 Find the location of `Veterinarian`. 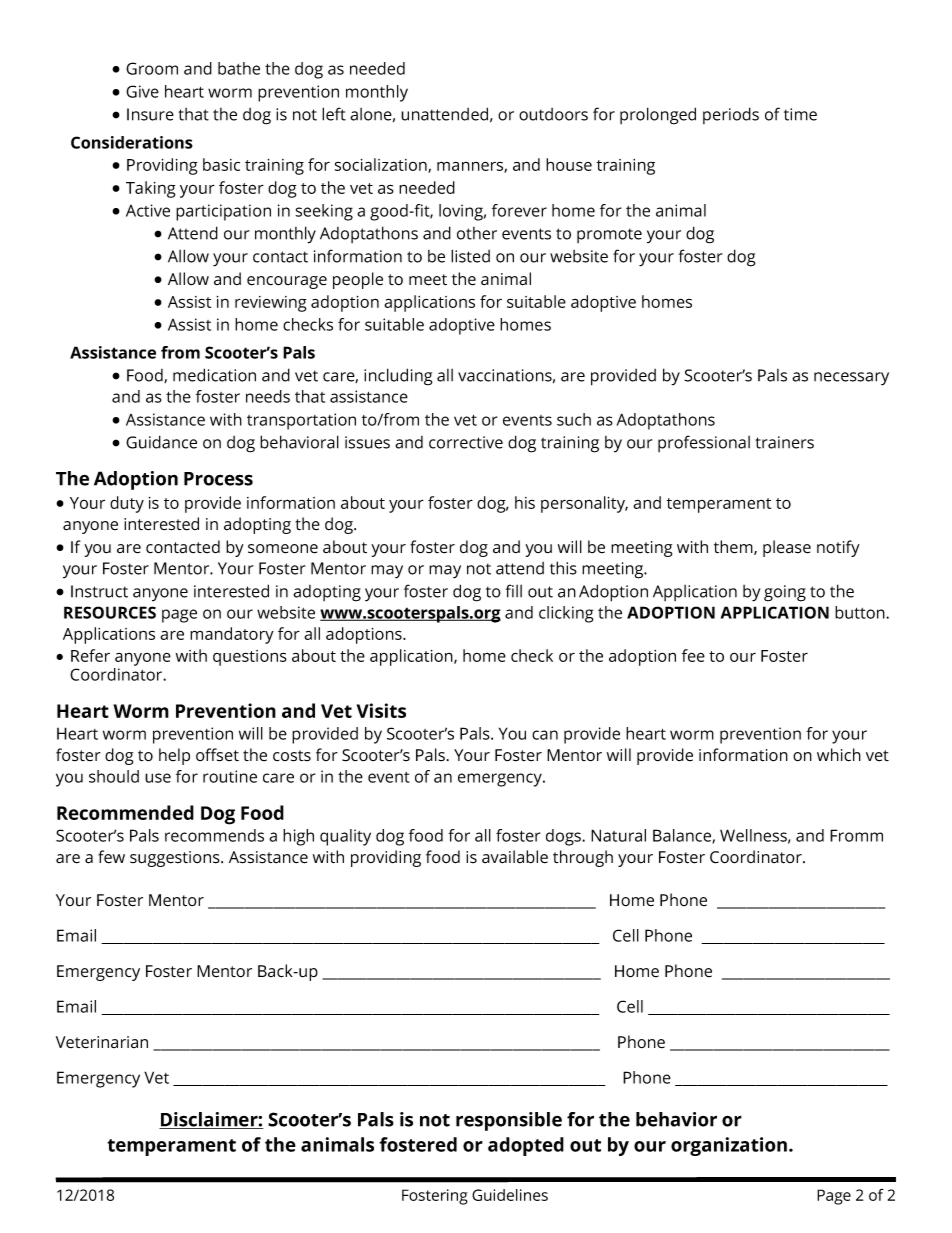

Veterinarian is located at coordinates (102, 1042).
